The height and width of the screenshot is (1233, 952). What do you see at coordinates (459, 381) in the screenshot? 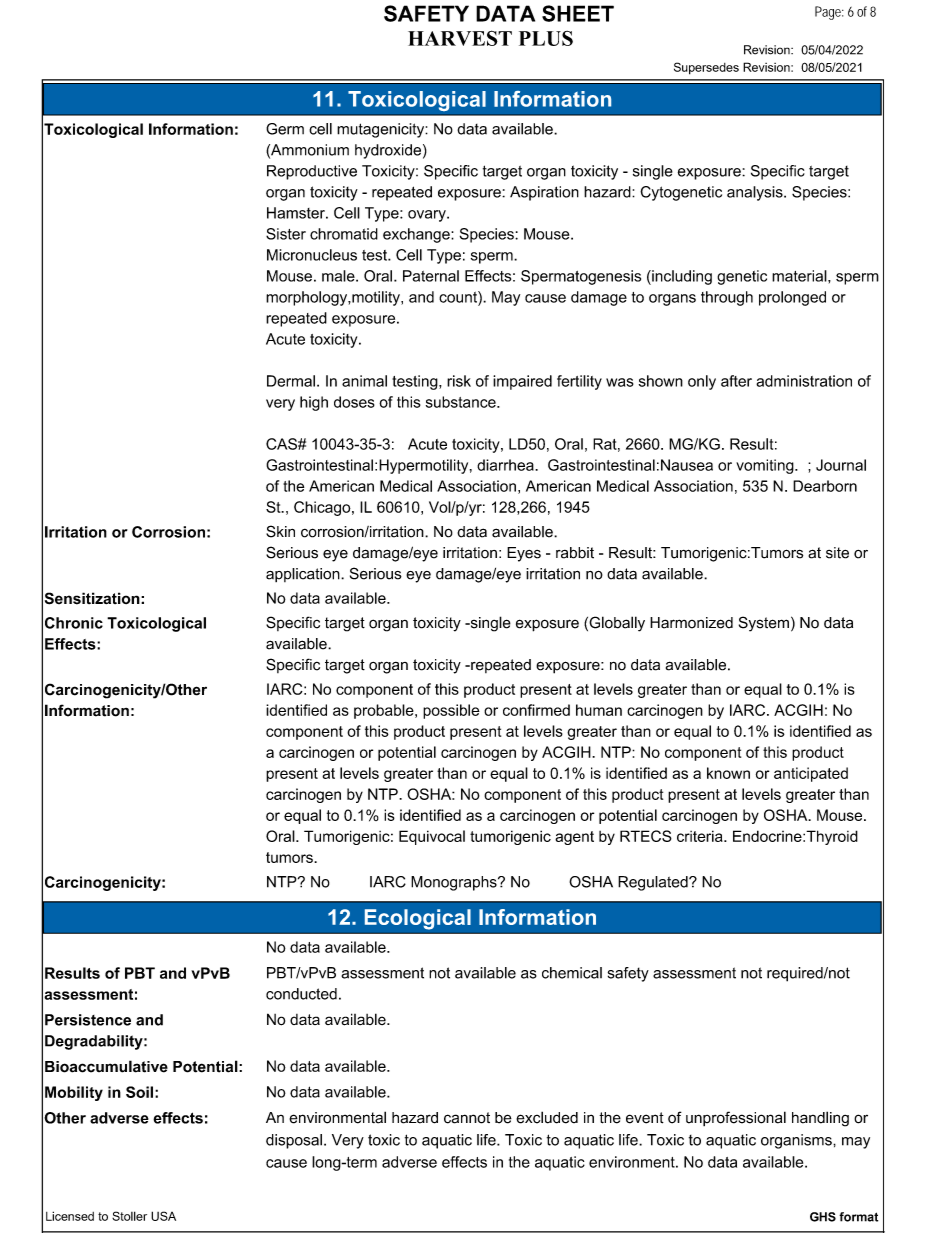
I see `risk` at bounding box center [459, 381].
